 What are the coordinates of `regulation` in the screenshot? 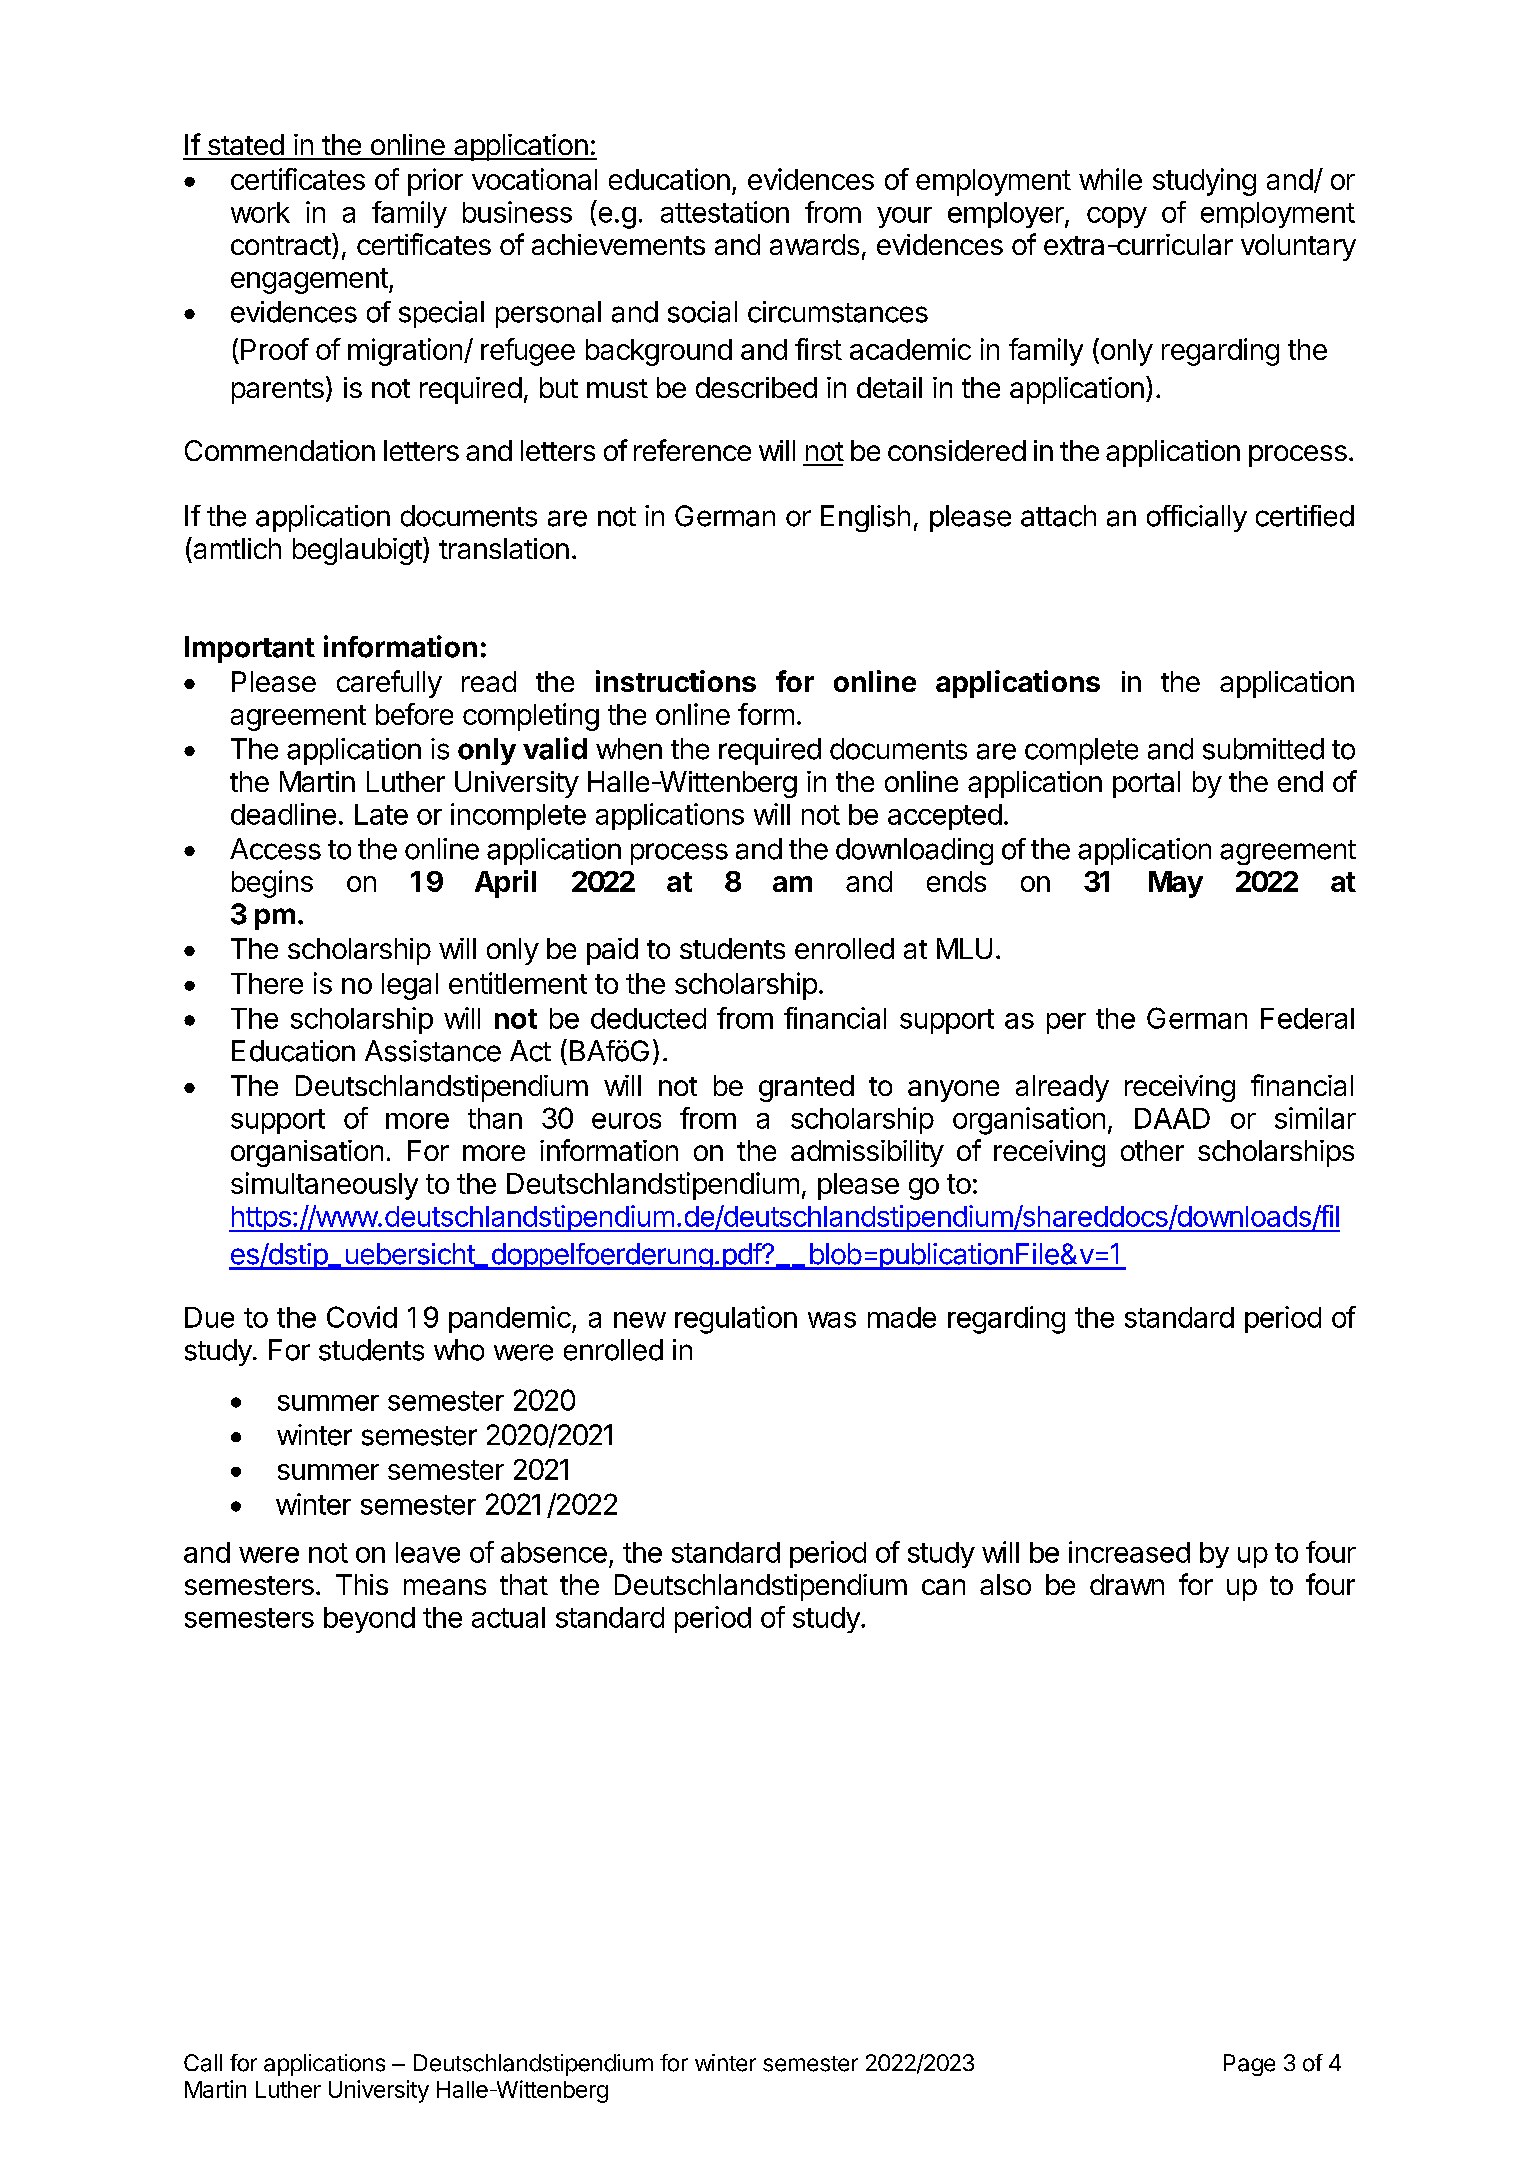 It's located at (736, 1320).
